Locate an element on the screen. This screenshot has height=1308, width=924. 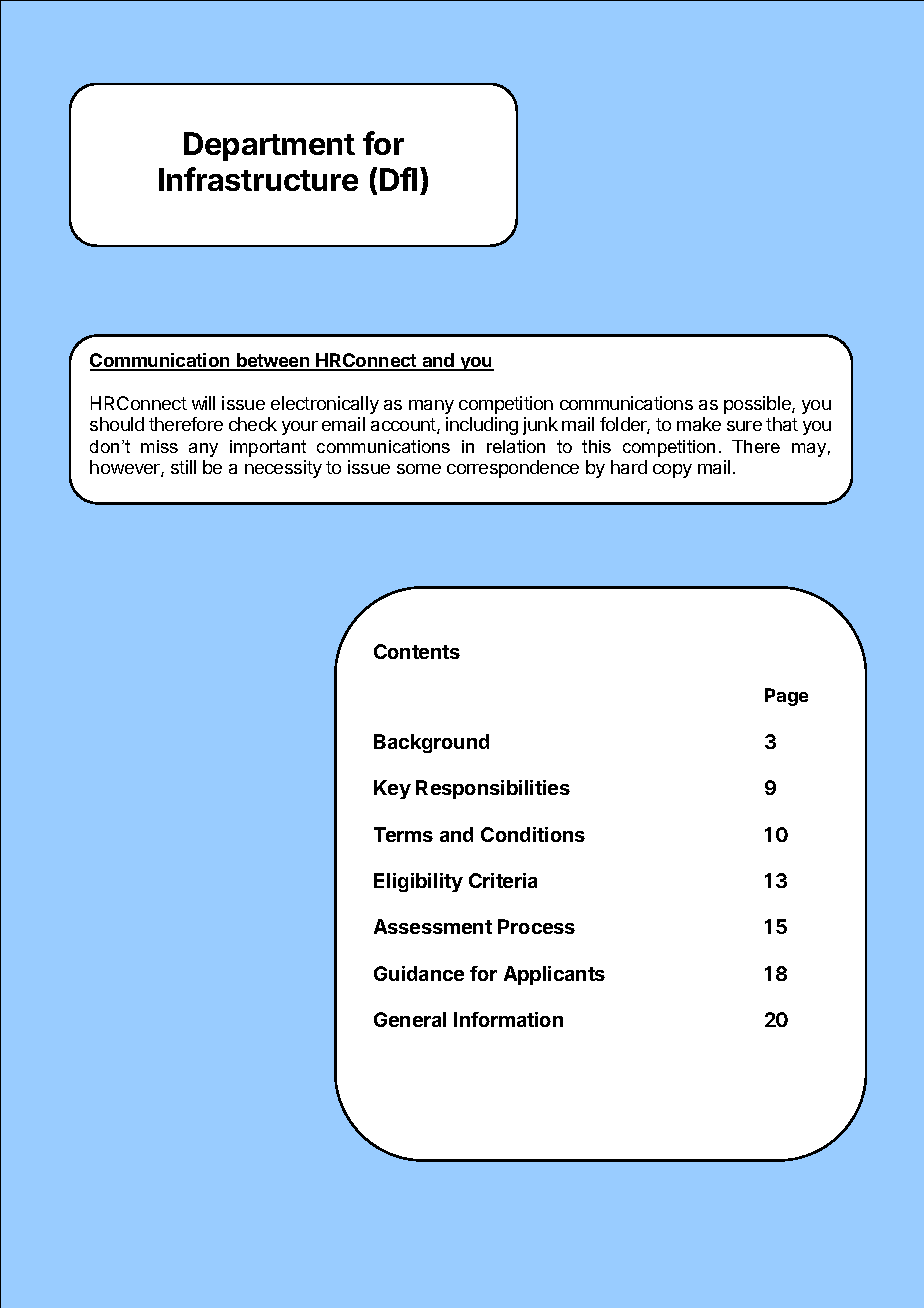
General is located at coordinates (410, 1019).
